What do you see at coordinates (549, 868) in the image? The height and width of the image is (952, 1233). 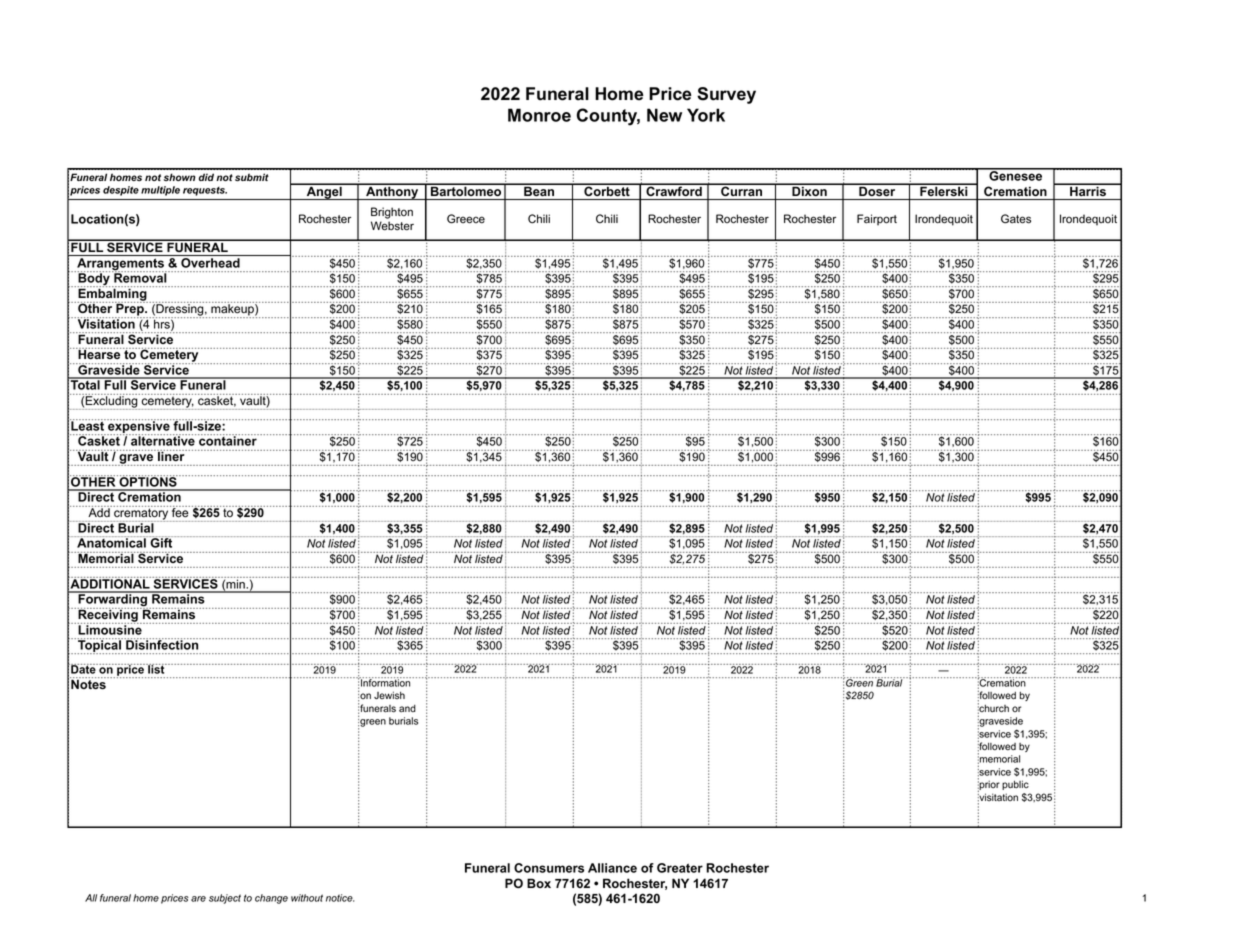 I see `Consumers` at bounding box center [549, 868].
